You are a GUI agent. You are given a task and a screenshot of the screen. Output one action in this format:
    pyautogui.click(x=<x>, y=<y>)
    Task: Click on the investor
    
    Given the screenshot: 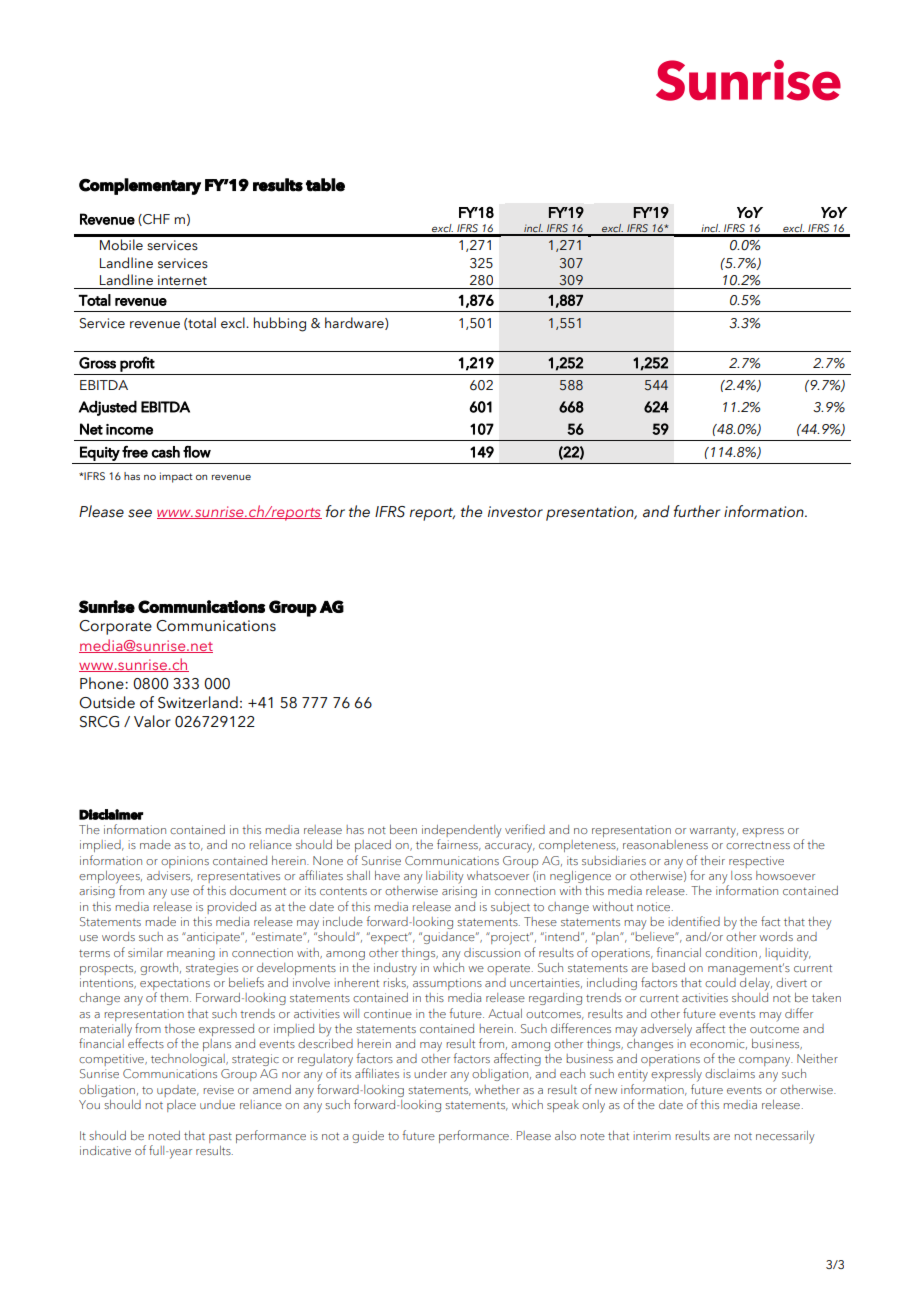 What is the action you would take?
    pyautogui.click(x=515, y=512)
